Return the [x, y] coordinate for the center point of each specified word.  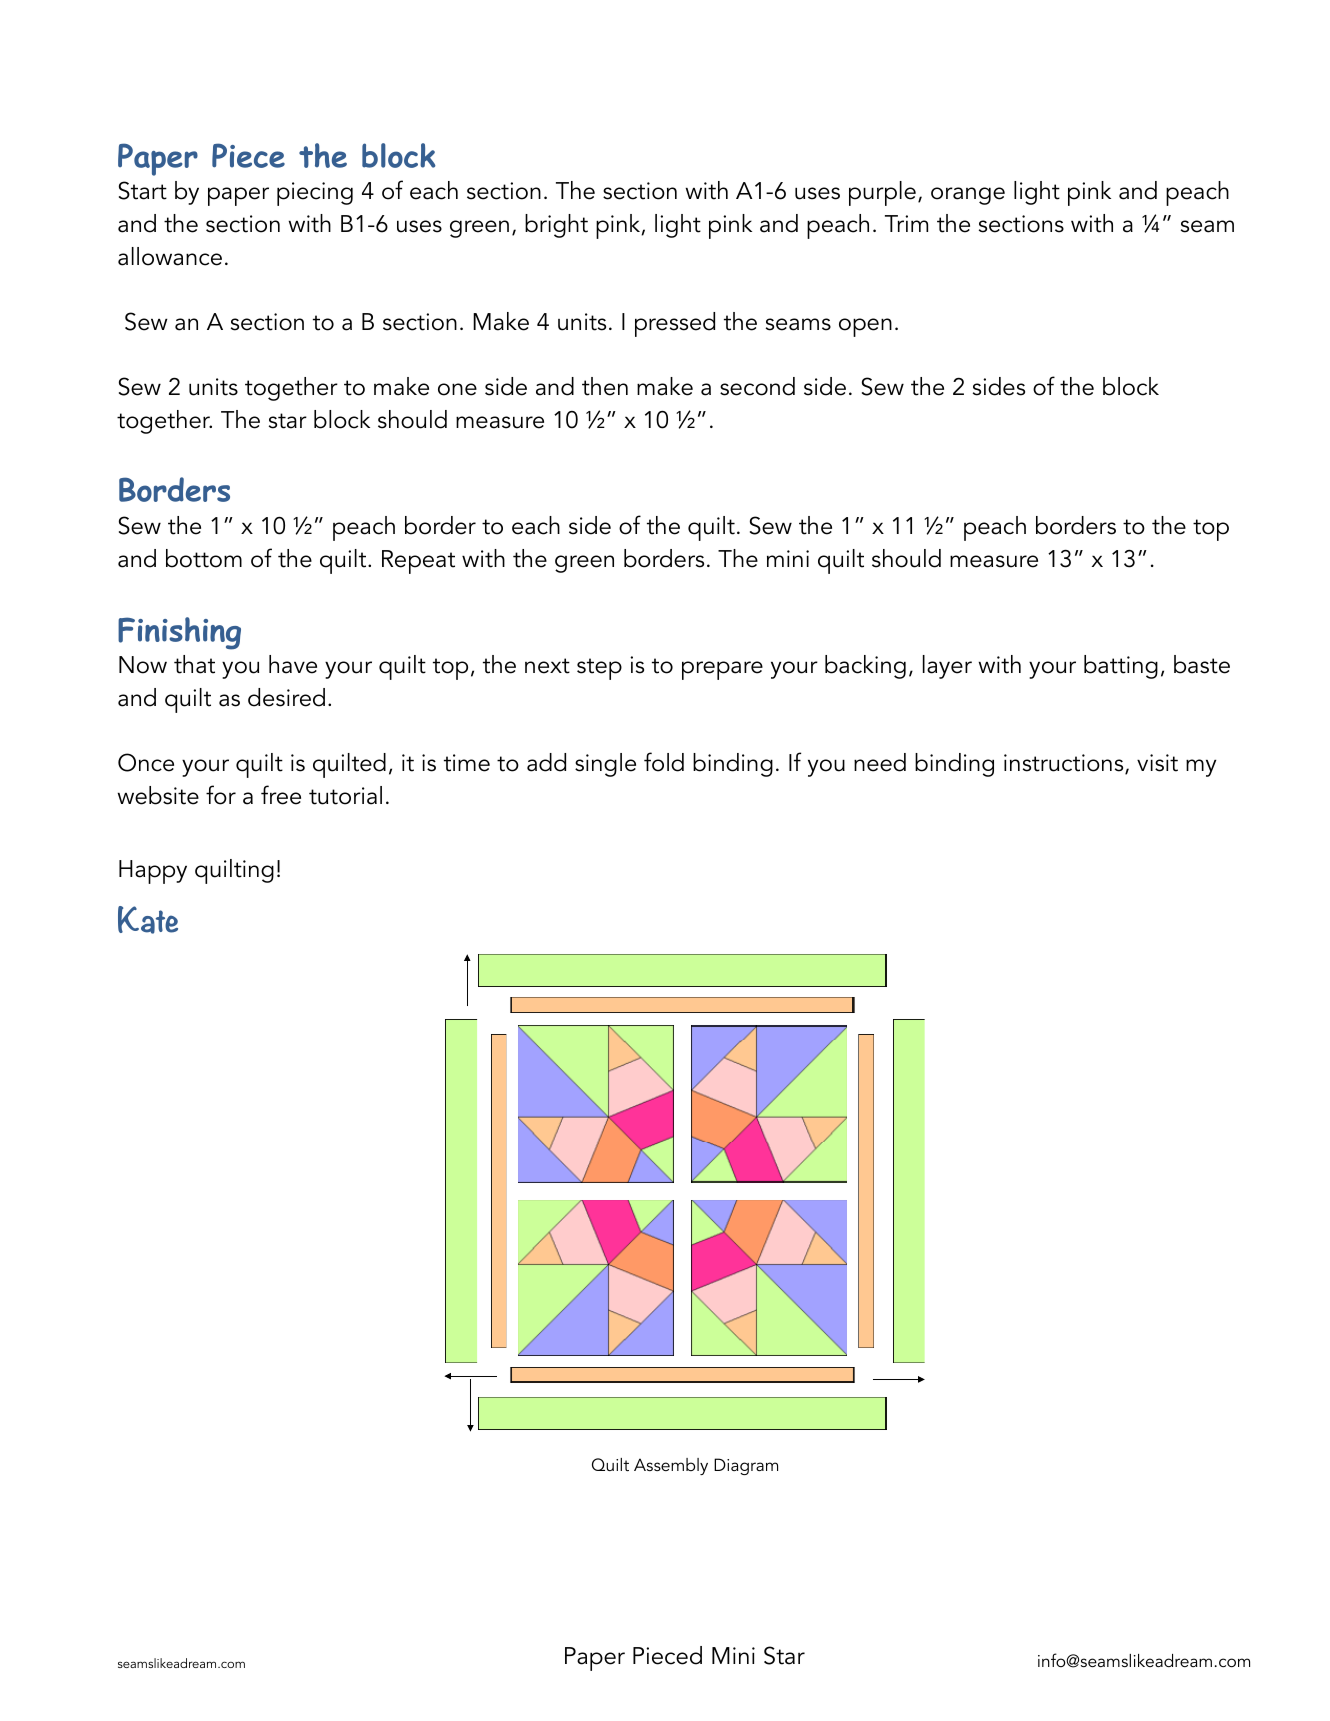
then [605, 386]
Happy [153, 872]
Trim [906, 223]
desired [286, 697]
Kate [148, 920]
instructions [1065, 764]
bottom [204, 558]
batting [1121, 667]
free [281, 795]
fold [664, 762]
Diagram [746, 1466]
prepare [722, 670]
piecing [315, 194]
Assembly [671, 1466]
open [865, 327]
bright [556, 226]
